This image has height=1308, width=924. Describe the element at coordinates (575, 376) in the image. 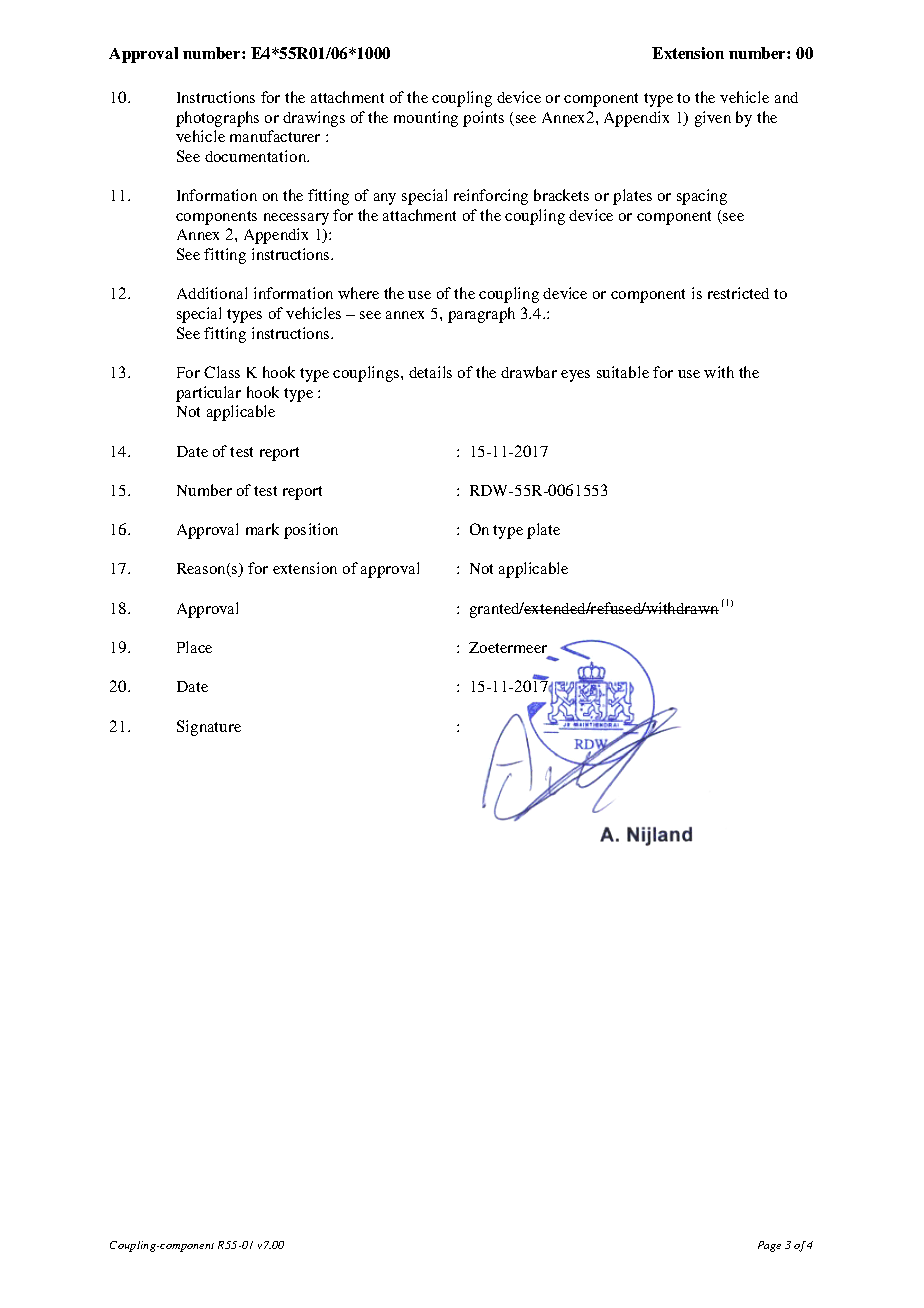

I see `eyes` at that location.
